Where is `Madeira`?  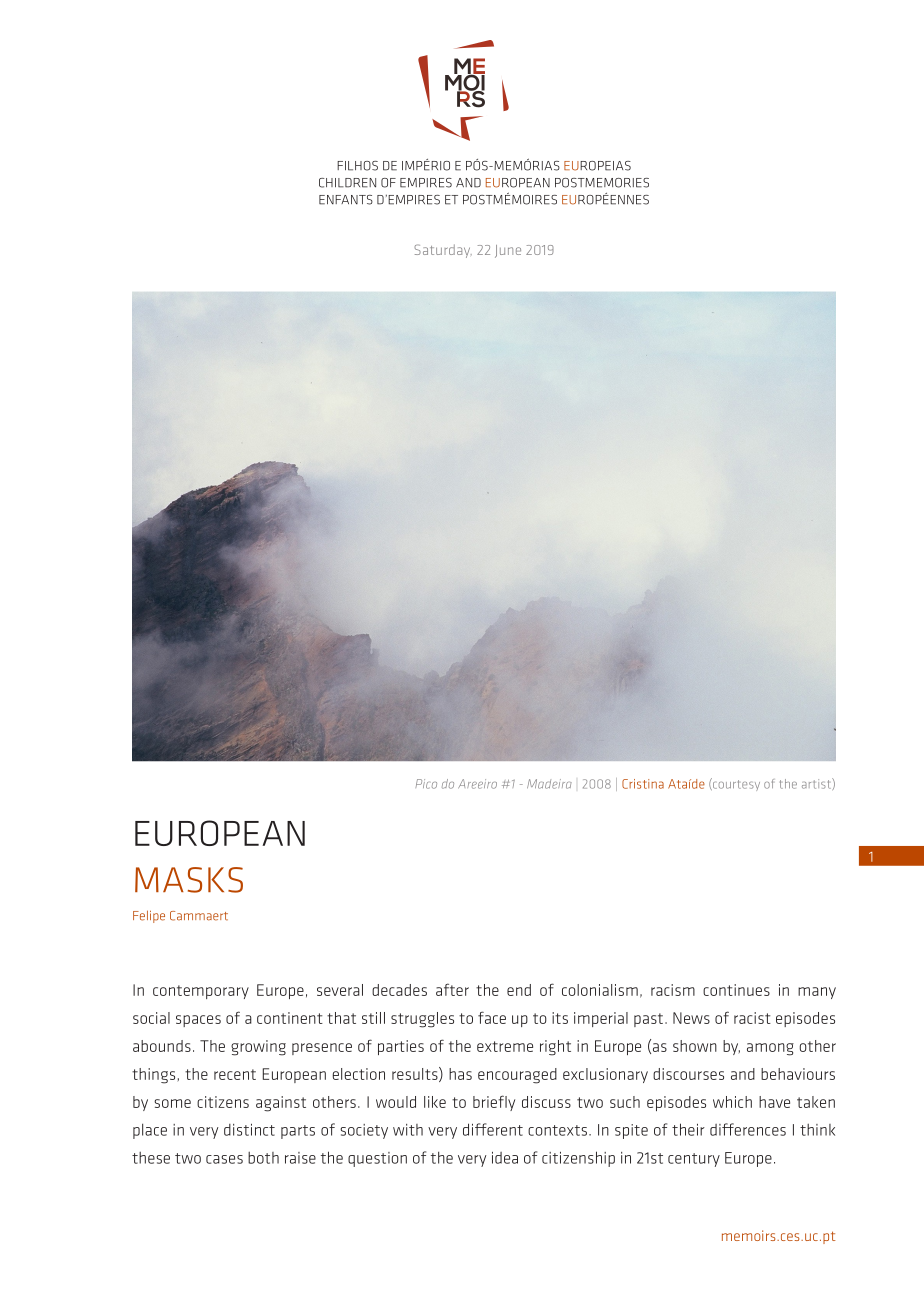
Madeira is located at coordinates (549, 784).
